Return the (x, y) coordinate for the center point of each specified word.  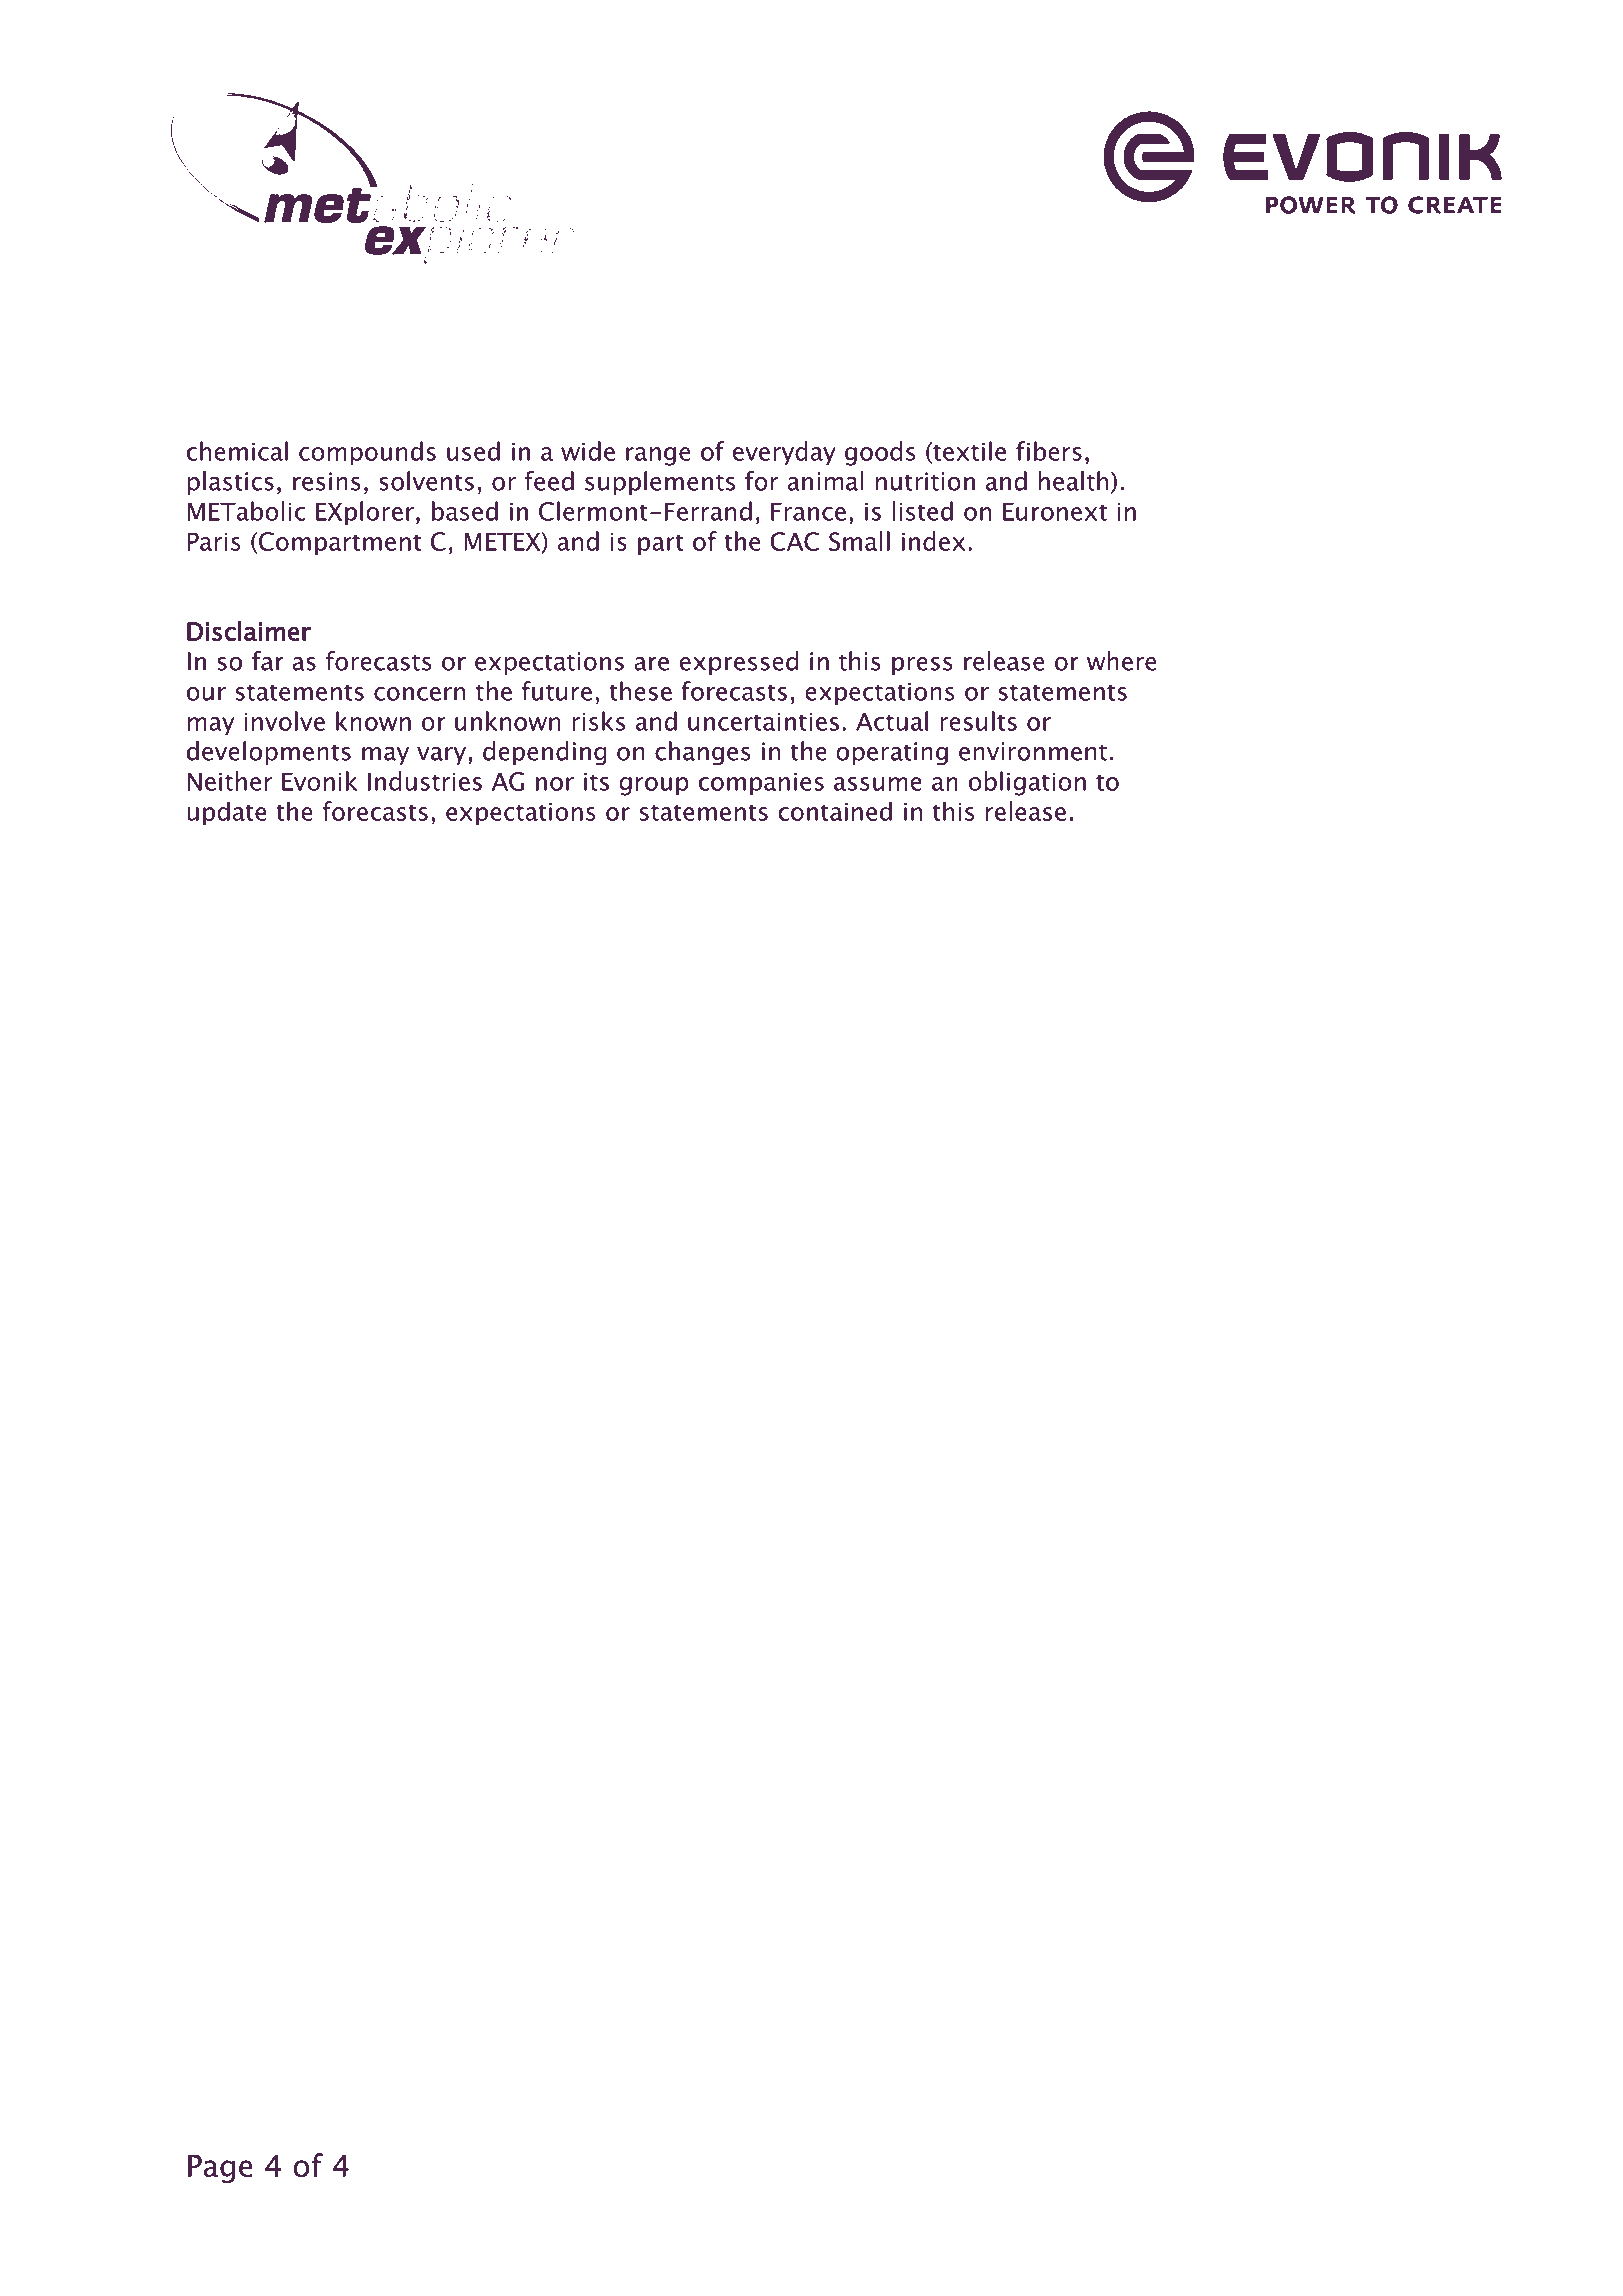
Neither (230, 781)
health (1073, 481)
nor (555, 784)
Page (220, 2169)
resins (327, 481)
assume (878, 784)
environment (1033, 751)
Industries (425, 781)
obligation (1027, 783)
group (654, 786)
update (227, 813)
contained (835, 811)
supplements (660, 483)
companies (761, 784)
